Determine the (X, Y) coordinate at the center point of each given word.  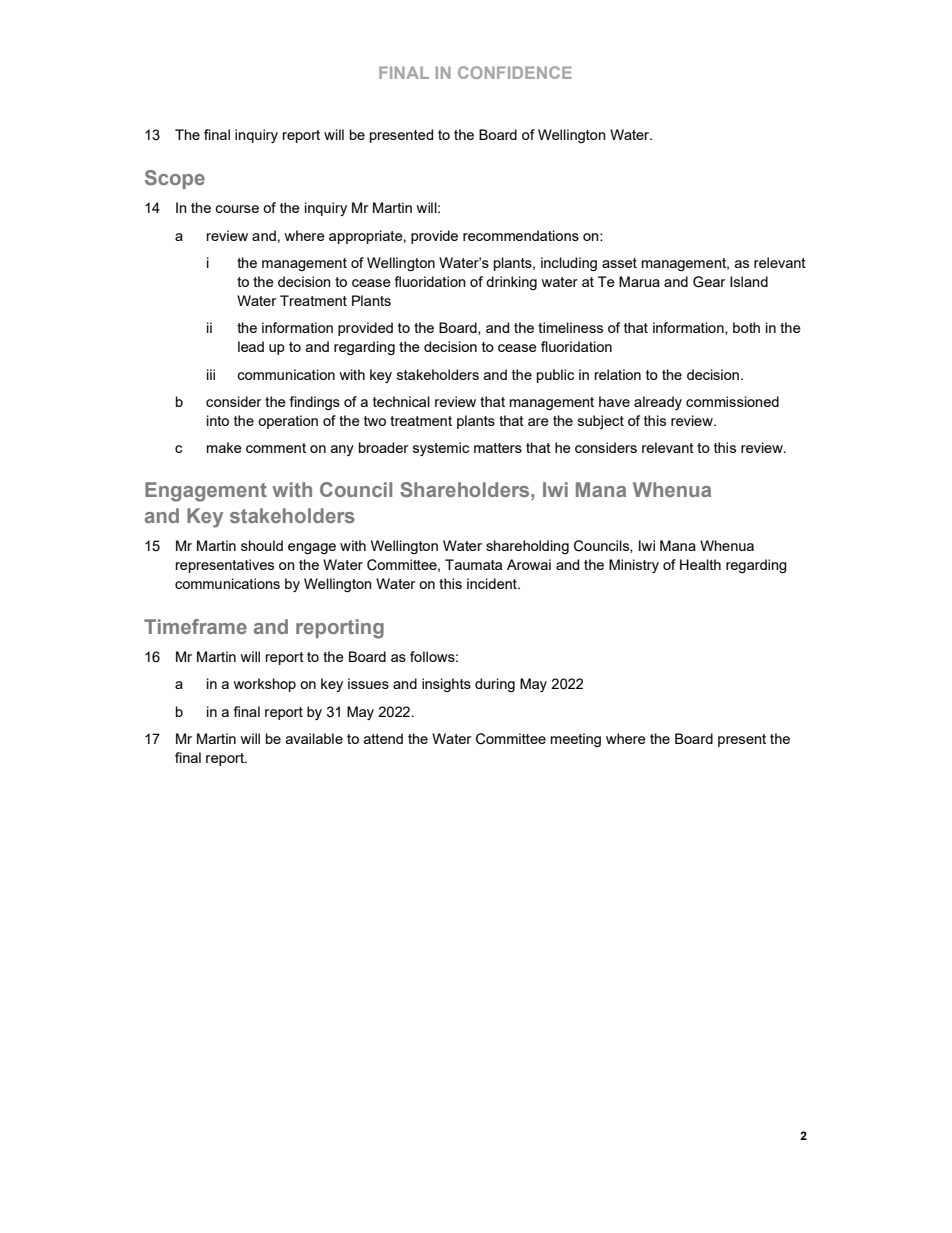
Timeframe (195, 626)
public (555, 376)
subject (601, 422)
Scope (175, 179)
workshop (264, 685)
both (746, 327)
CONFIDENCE (515, 72)
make (224, 447)
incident (493, 583)
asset (619, 263)
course (237, 209)
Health (700, 564)
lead (251, 346)
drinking (511, 283)
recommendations (521, 235)
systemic (441, 449)
